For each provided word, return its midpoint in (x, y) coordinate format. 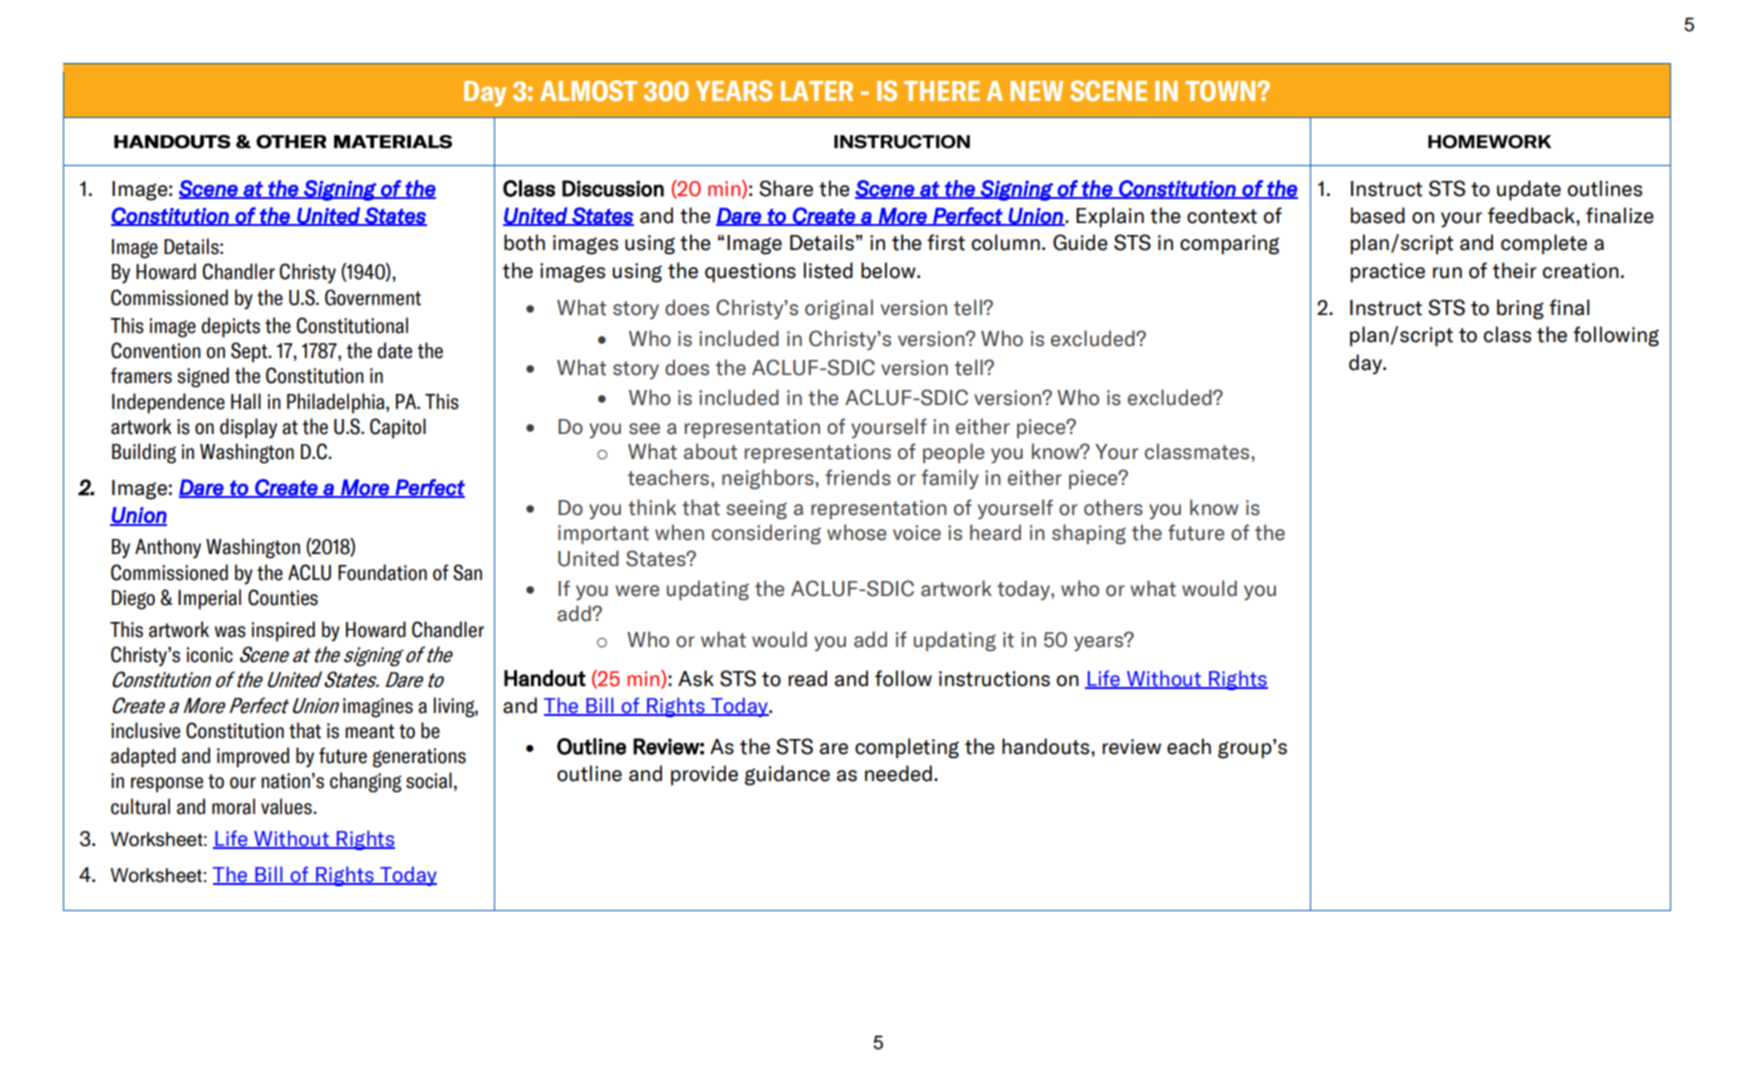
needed (898, 773)
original (839, 309)
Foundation (382, 572)
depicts (230, 327)
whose (856, 532)
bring (1520, 309)
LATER (817, 91)
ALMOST (589, 90)
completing (907, 748)
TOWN (1221, 90)
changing (366, 782)
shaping (1089, 534)
